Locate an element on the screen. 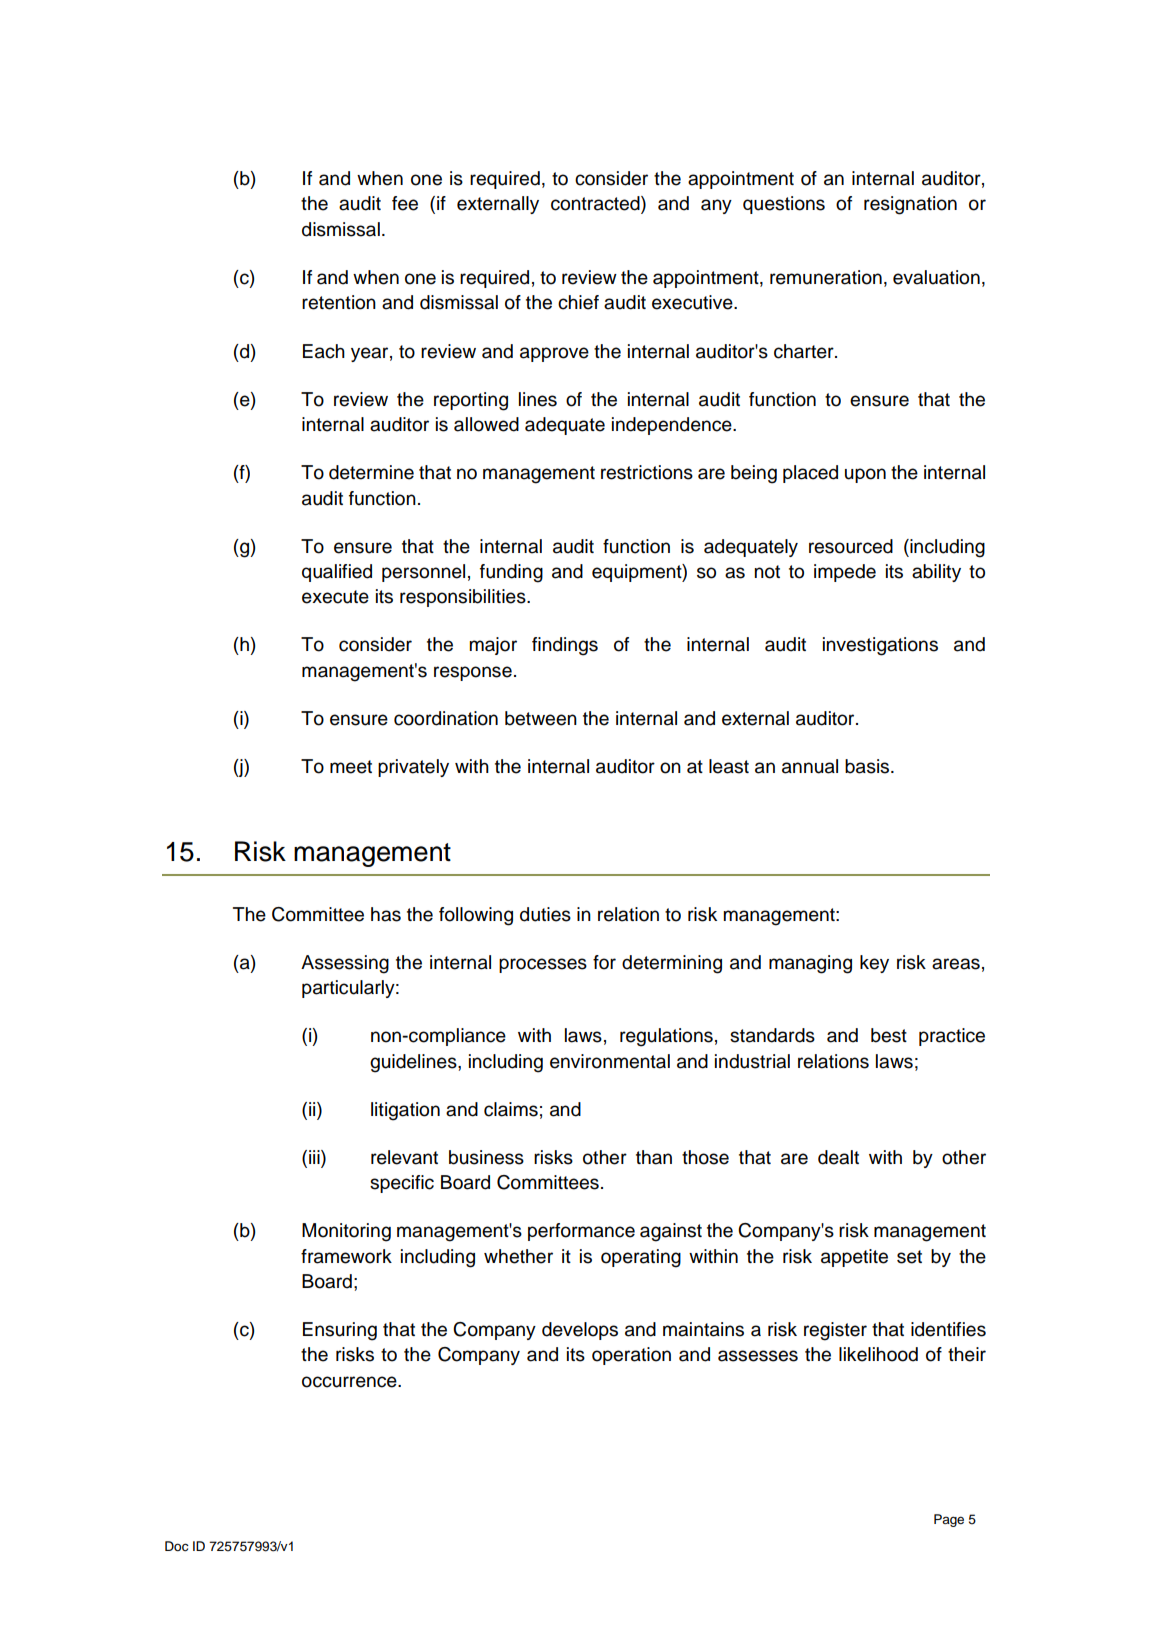  retention is located at coordinates (339, 302).
